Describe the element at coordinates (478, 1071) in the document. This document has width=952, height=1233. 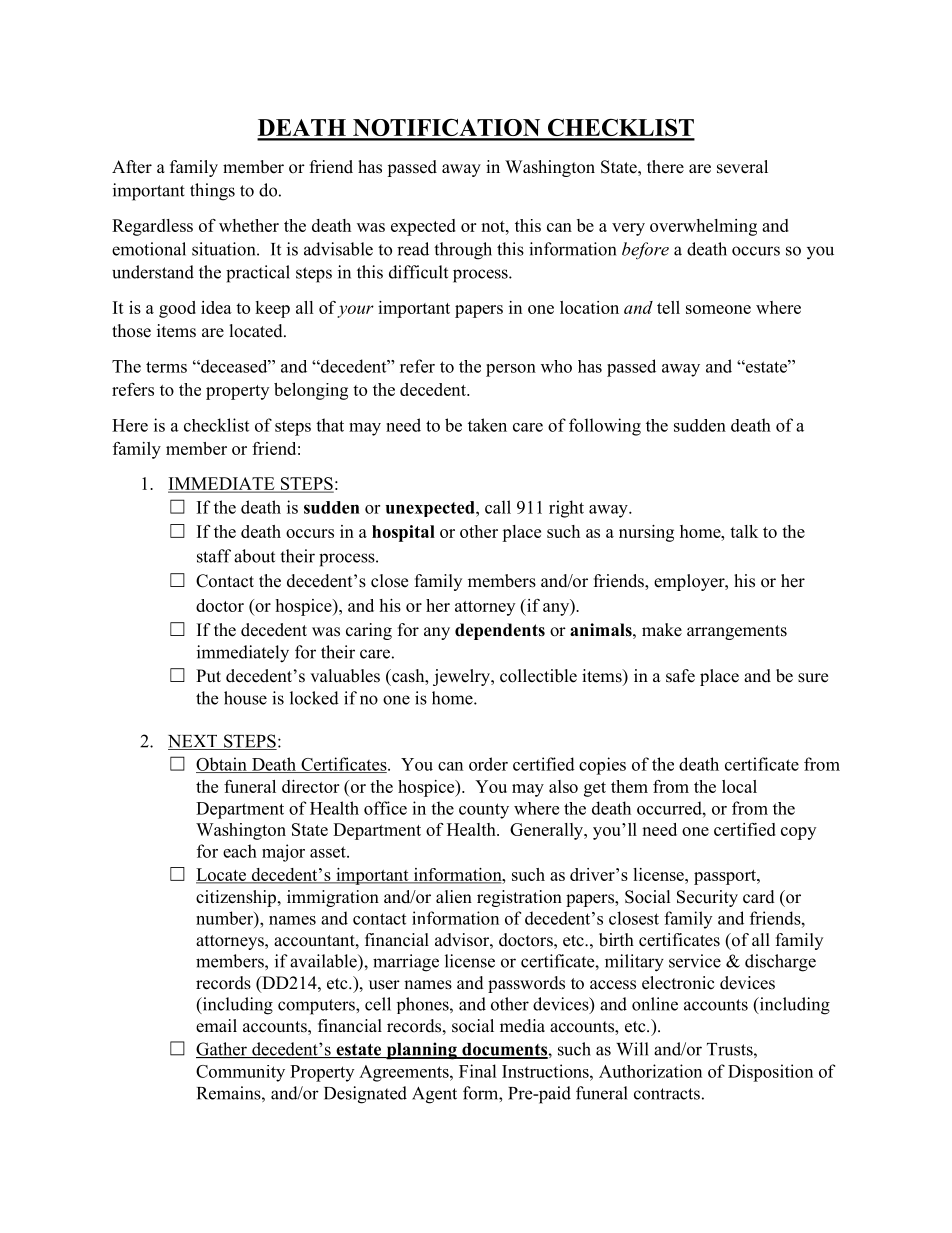
I see `Final` at that location.
